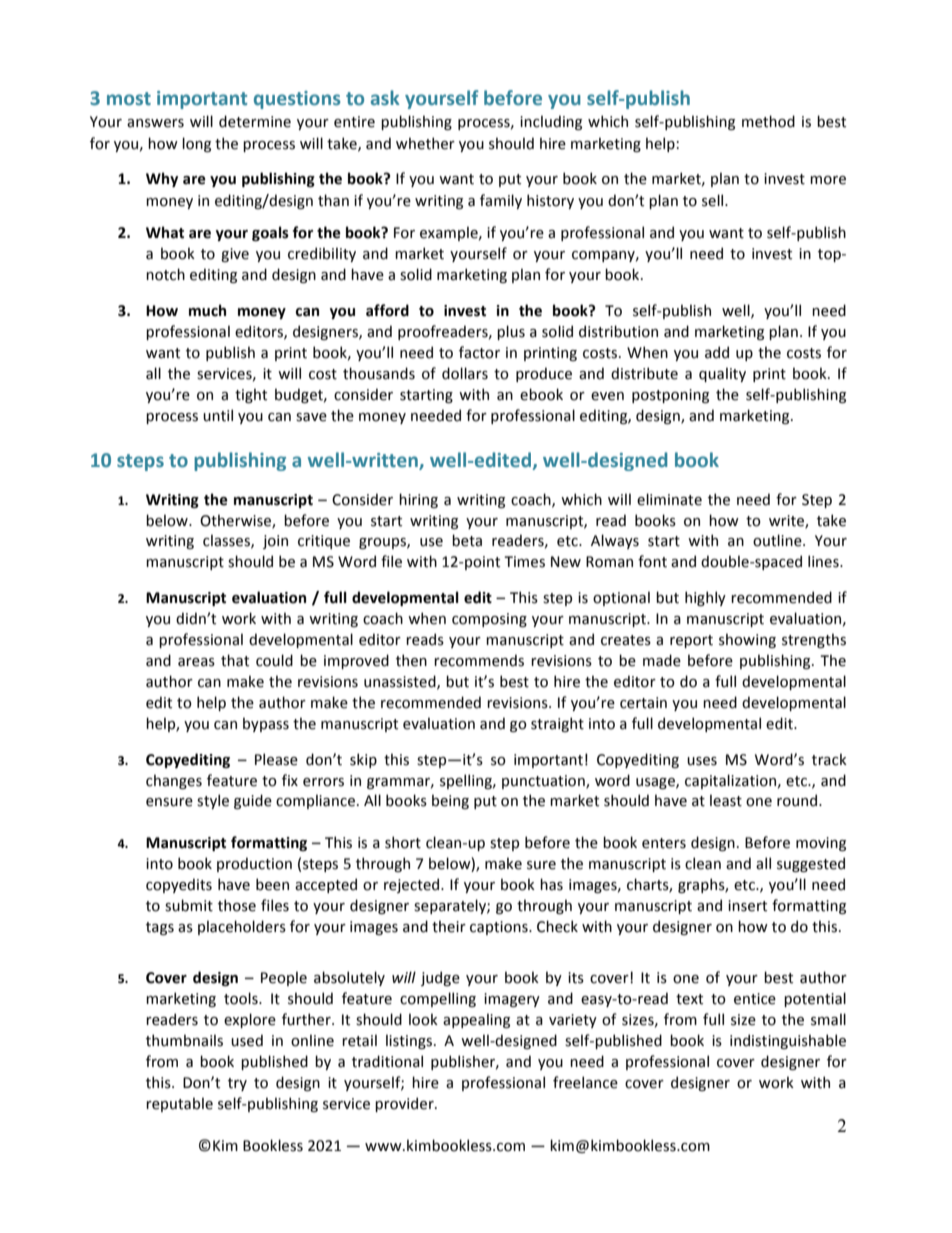 The image size is (952, 1233). I want to click on least, so click(726, 800).
